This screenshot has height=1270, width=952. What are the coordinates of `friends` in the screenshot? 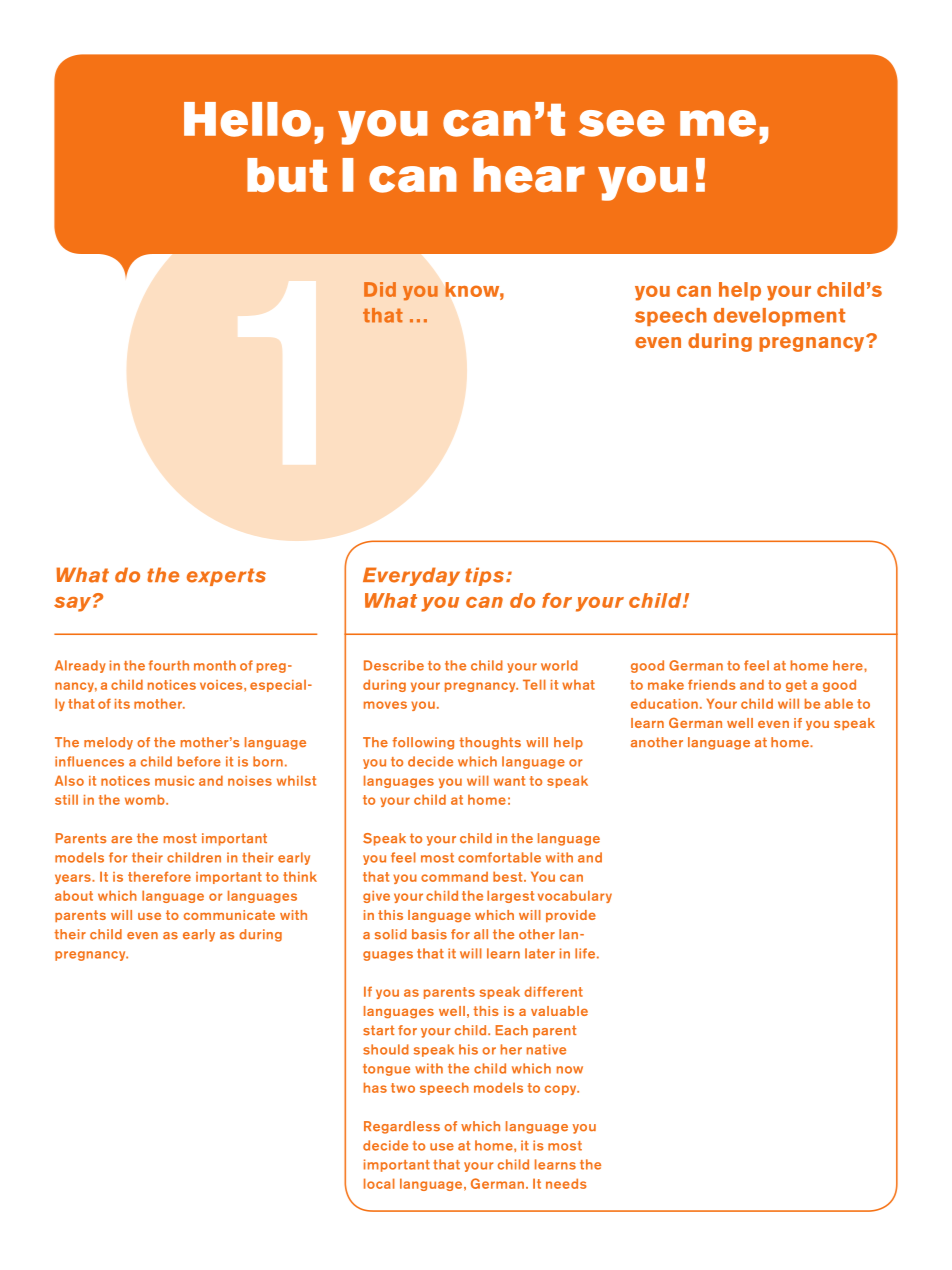 It's located at (712, 684).
